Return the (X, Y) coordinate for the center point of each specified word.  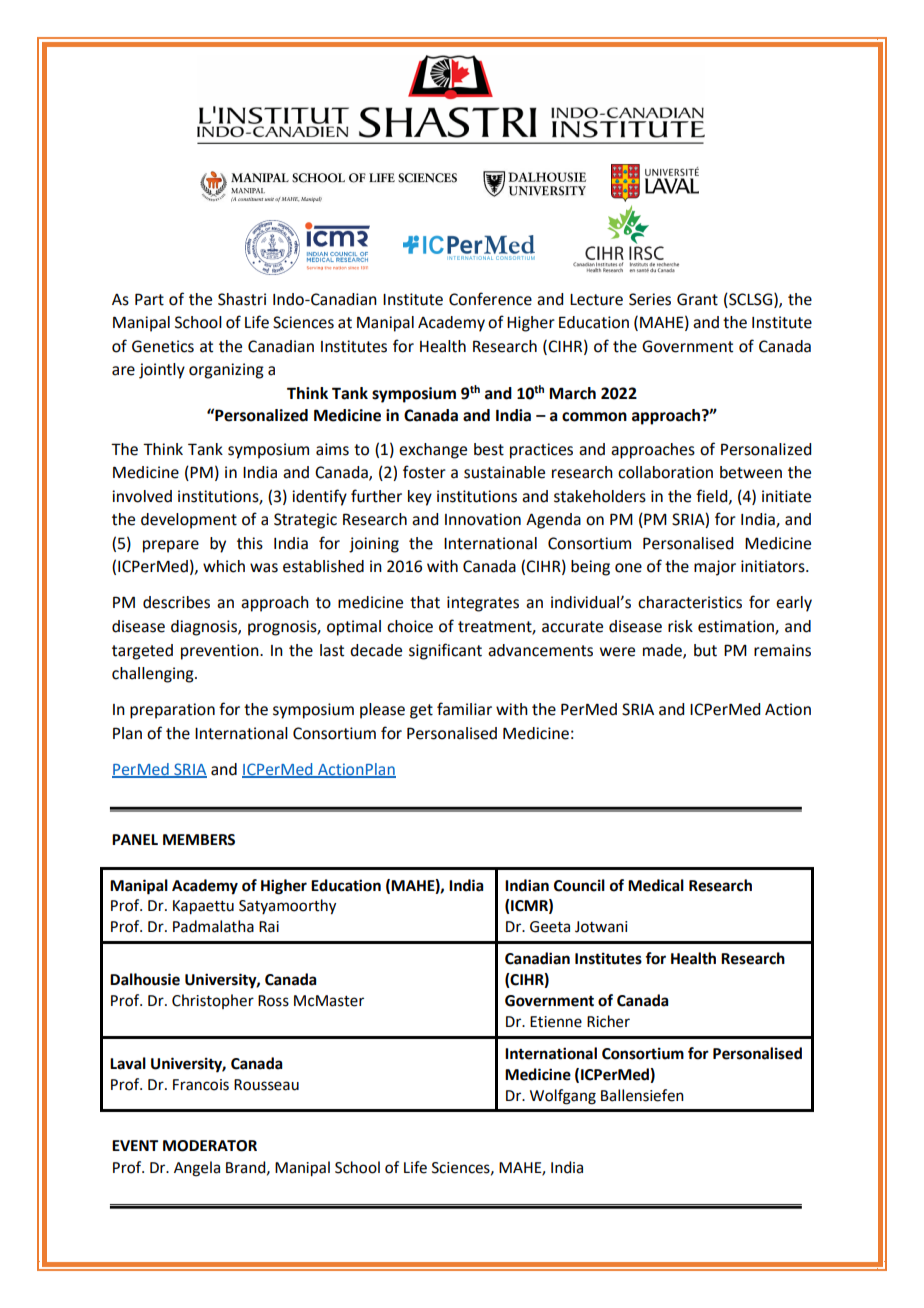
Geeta (550, 927)
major (715, 568)
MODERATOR (210, 1146)
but (705, 650)
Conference (490, 299)
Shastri (242, 299)
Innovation (483, 519)
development (189, 521)
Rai (269, 927)
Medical (656, 885)
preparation (172, 711)
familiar (464, 709)
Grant (697, 299)
